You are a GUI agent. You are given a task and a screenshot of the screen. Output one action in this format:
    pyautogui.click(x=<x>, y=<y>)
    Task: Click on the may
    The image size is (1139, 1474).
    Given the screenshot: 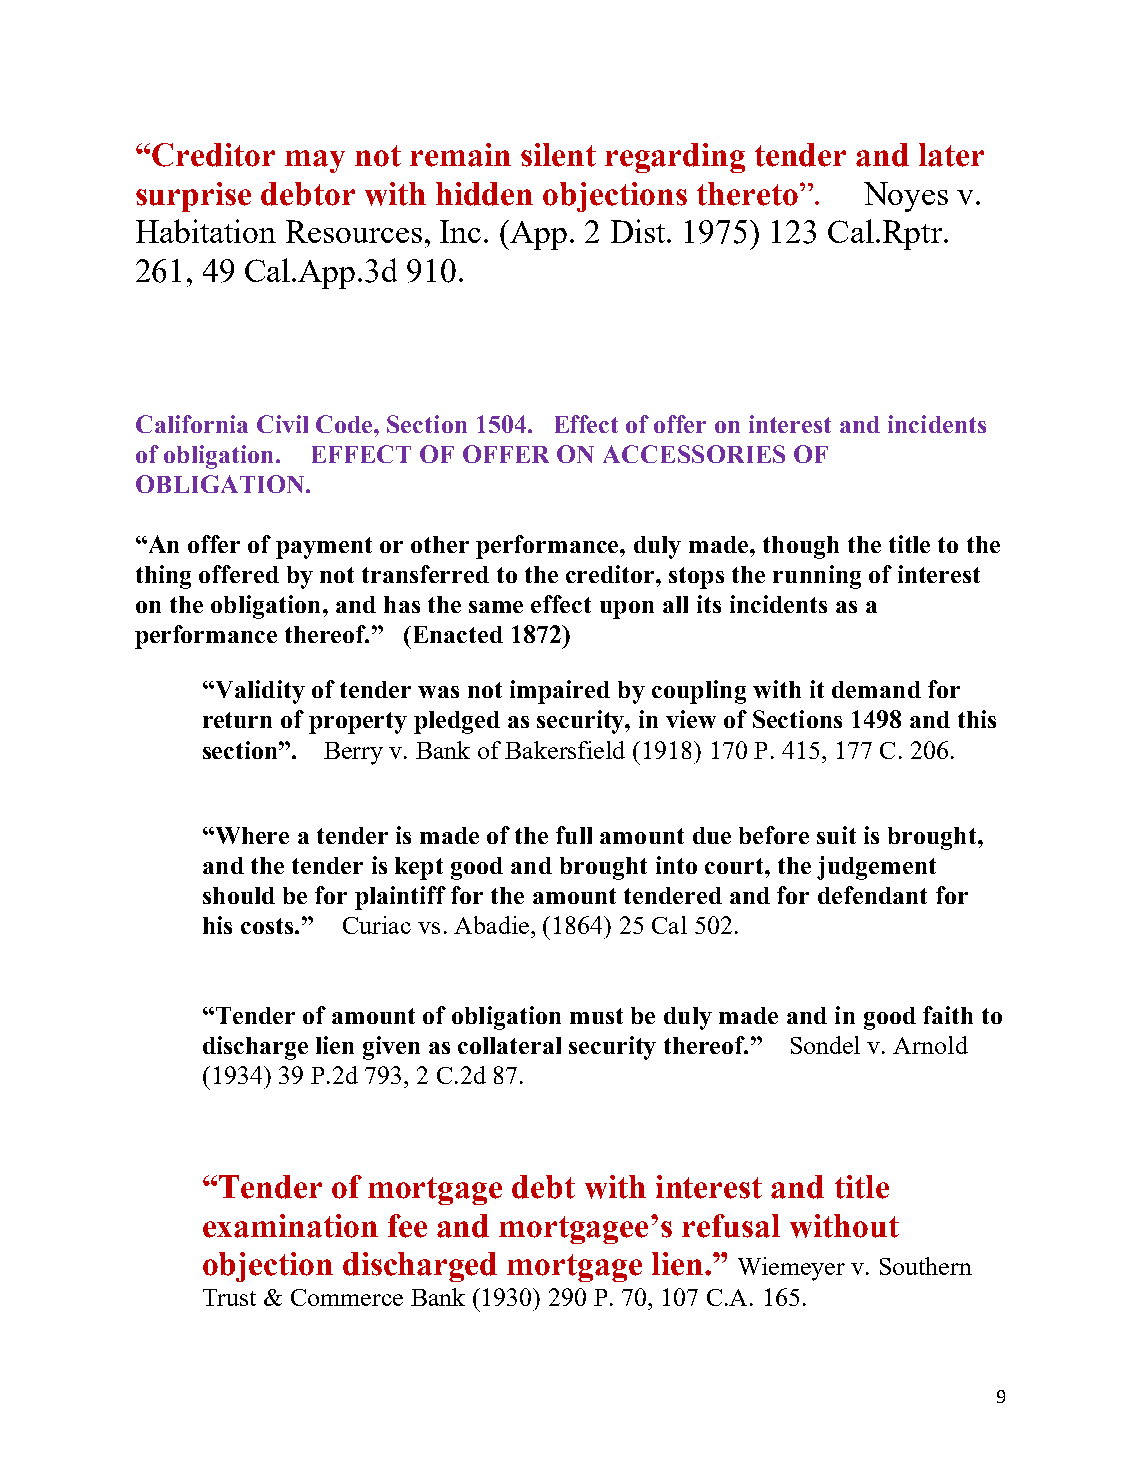 What is the action you would take?
    pyautogui.click(x=315, y=161)
